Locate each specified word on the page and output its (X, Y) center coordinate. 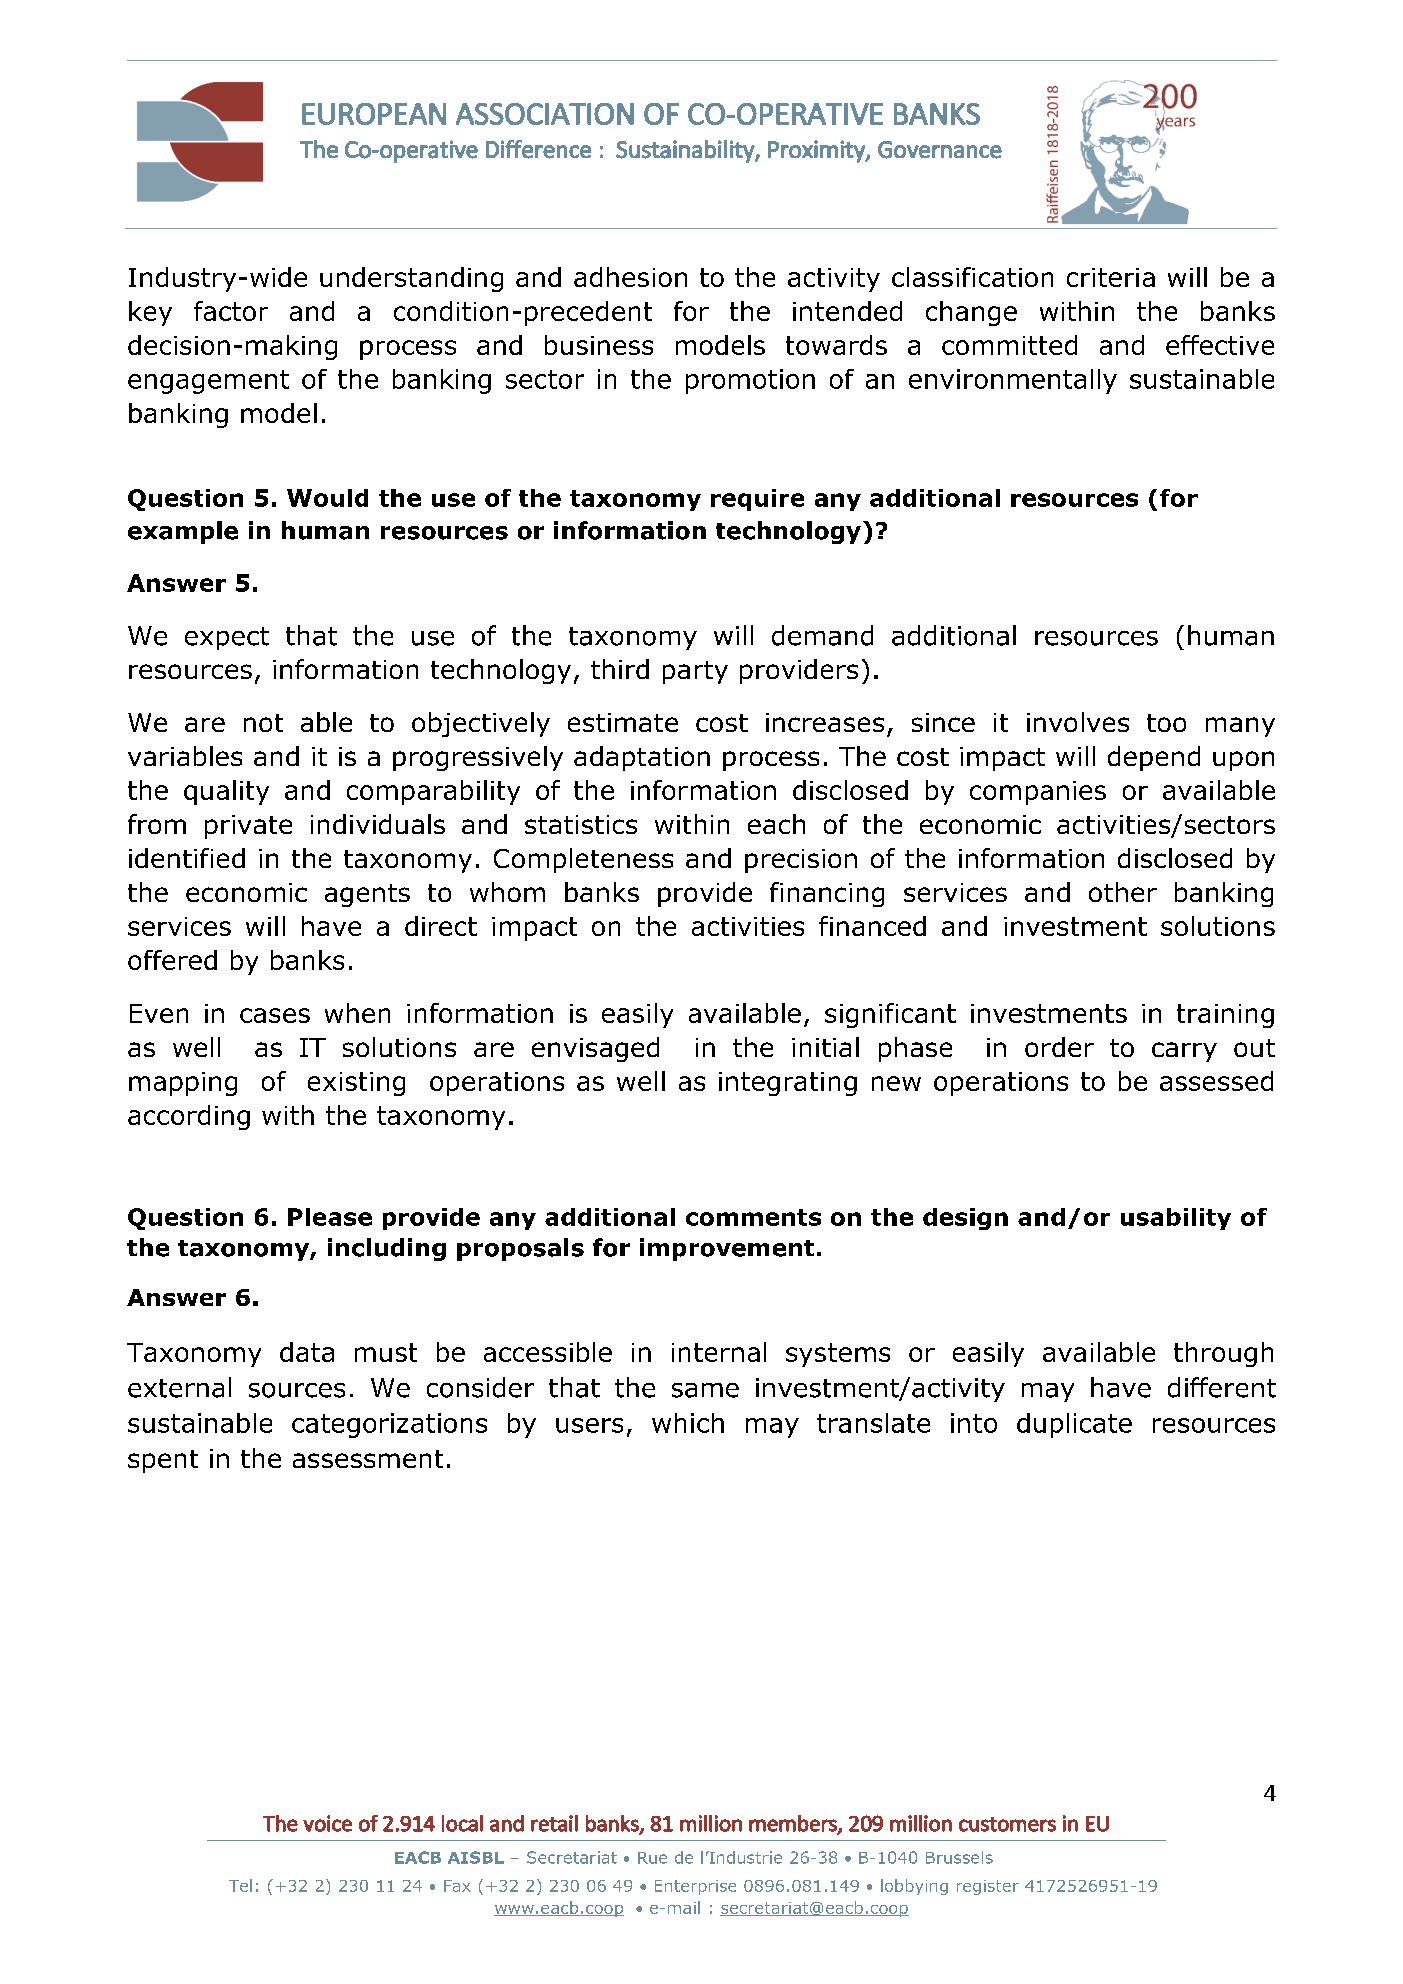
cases (275, 1015)
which (688, 1423)
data (307, 1352)
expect (227, 638)
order (1059, 1047)
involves (1078, 722)
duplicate (1074, 1425)
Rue (652, 1858)
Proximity (817, 151)
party (695, 672)
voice (327, 1823)
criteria (1111, 277)
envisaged (595, 1049)
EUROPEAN (374, 114)
